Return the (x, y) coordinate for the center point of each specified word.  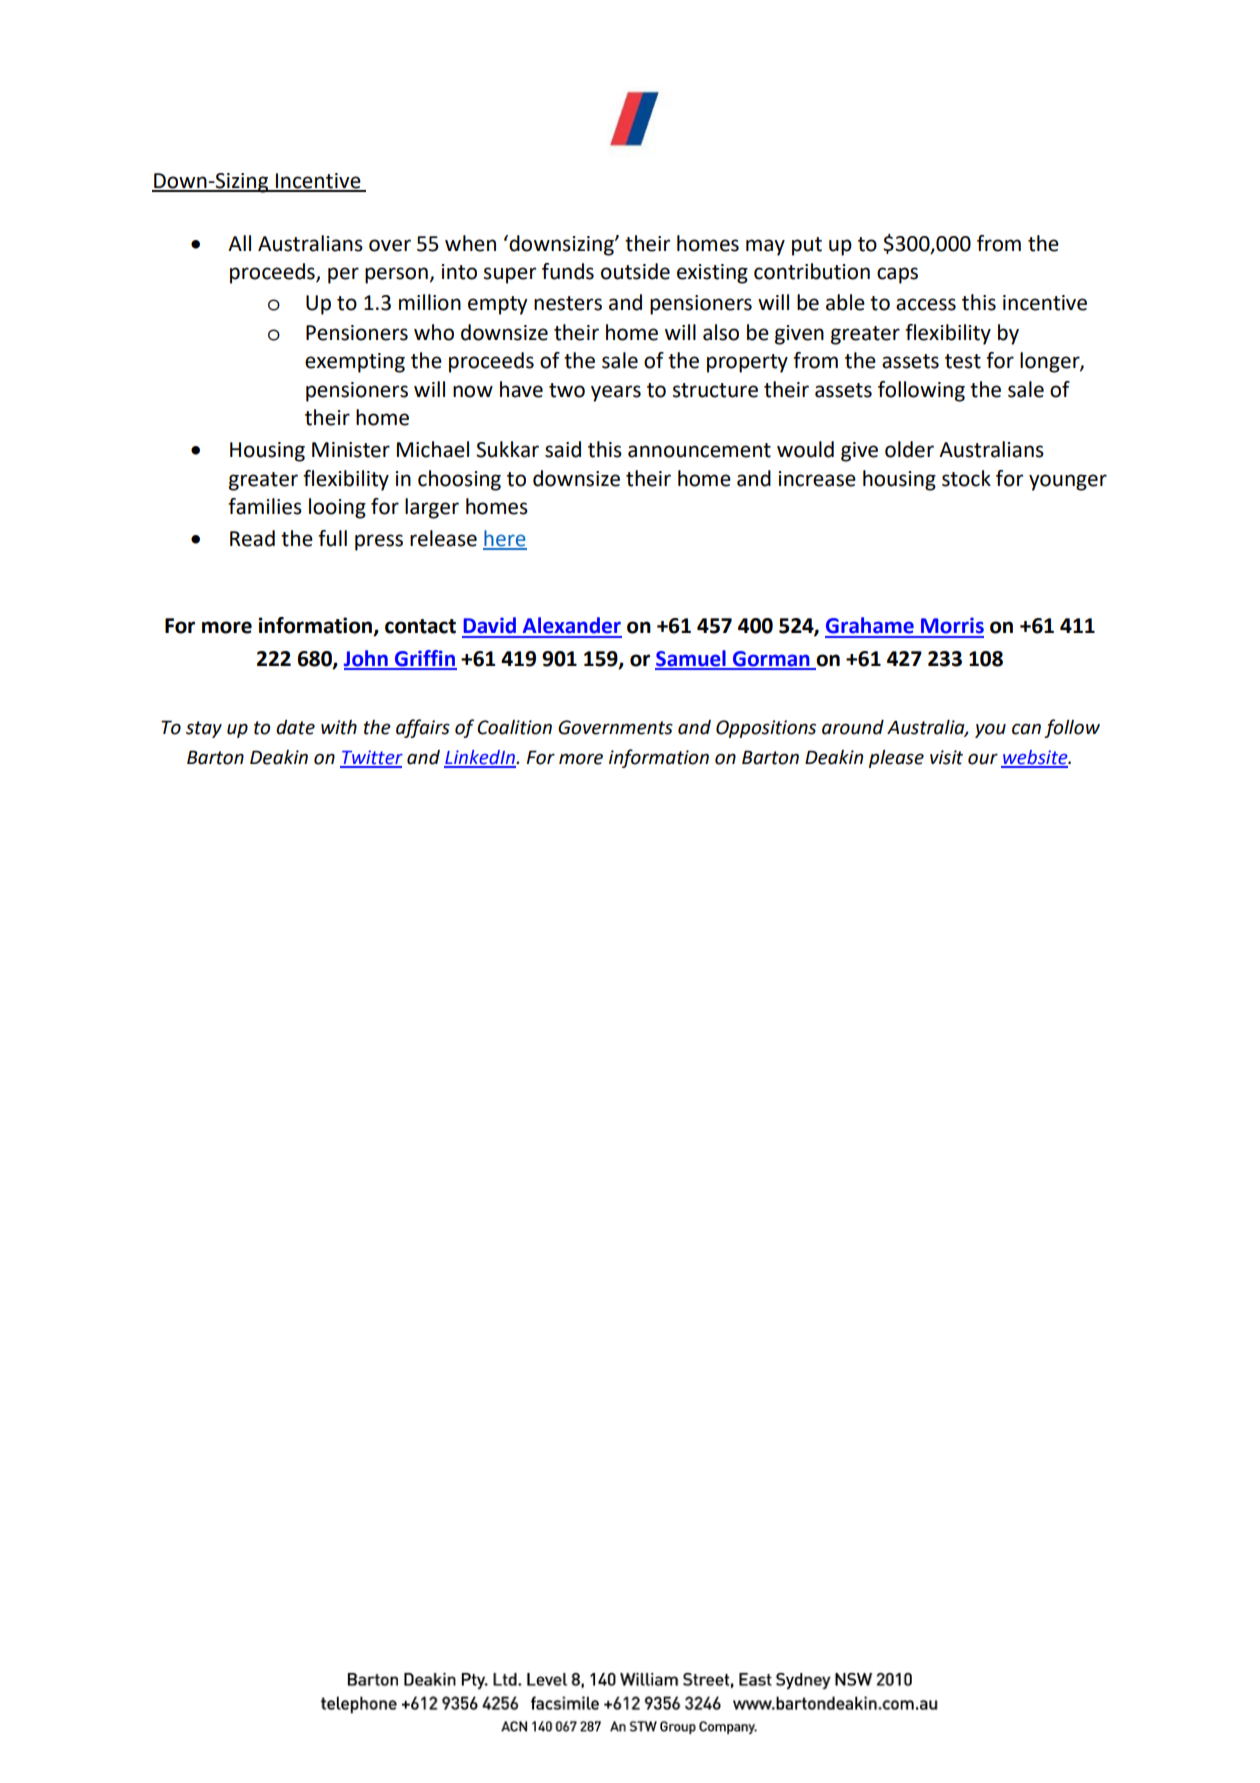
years (616, 393)
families (265, 506)
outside (635, 271)
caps (897, 275)
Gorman (771, 660)
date (295, 727)
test (963, 361)
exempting (355, 363)
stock (966, 478)
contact (420, 626)
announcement (699, 450)
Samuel (691, 659)
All (239, 243)
